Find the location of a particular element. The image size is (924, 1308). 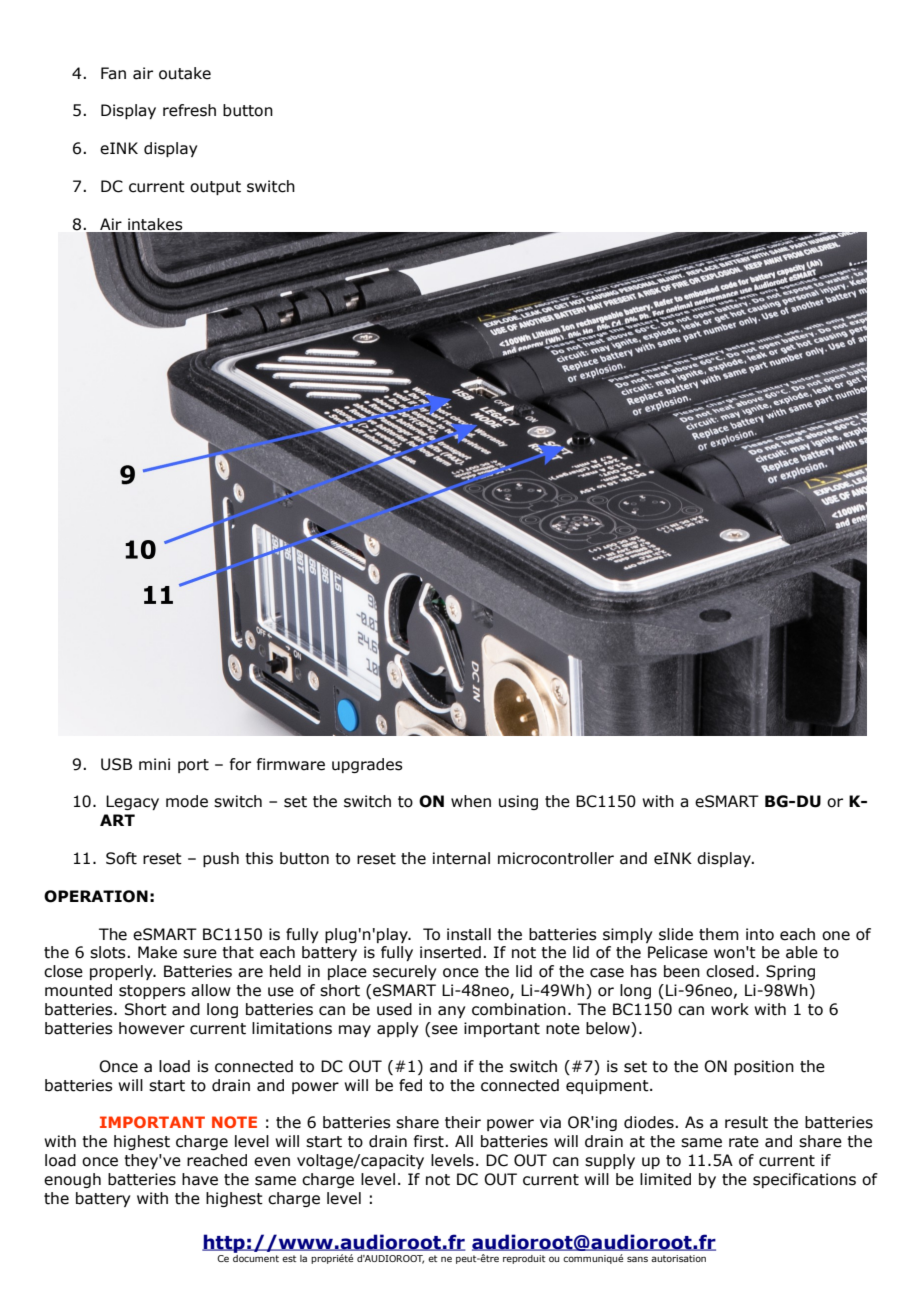

have is located at coordinates (200, 1179).
